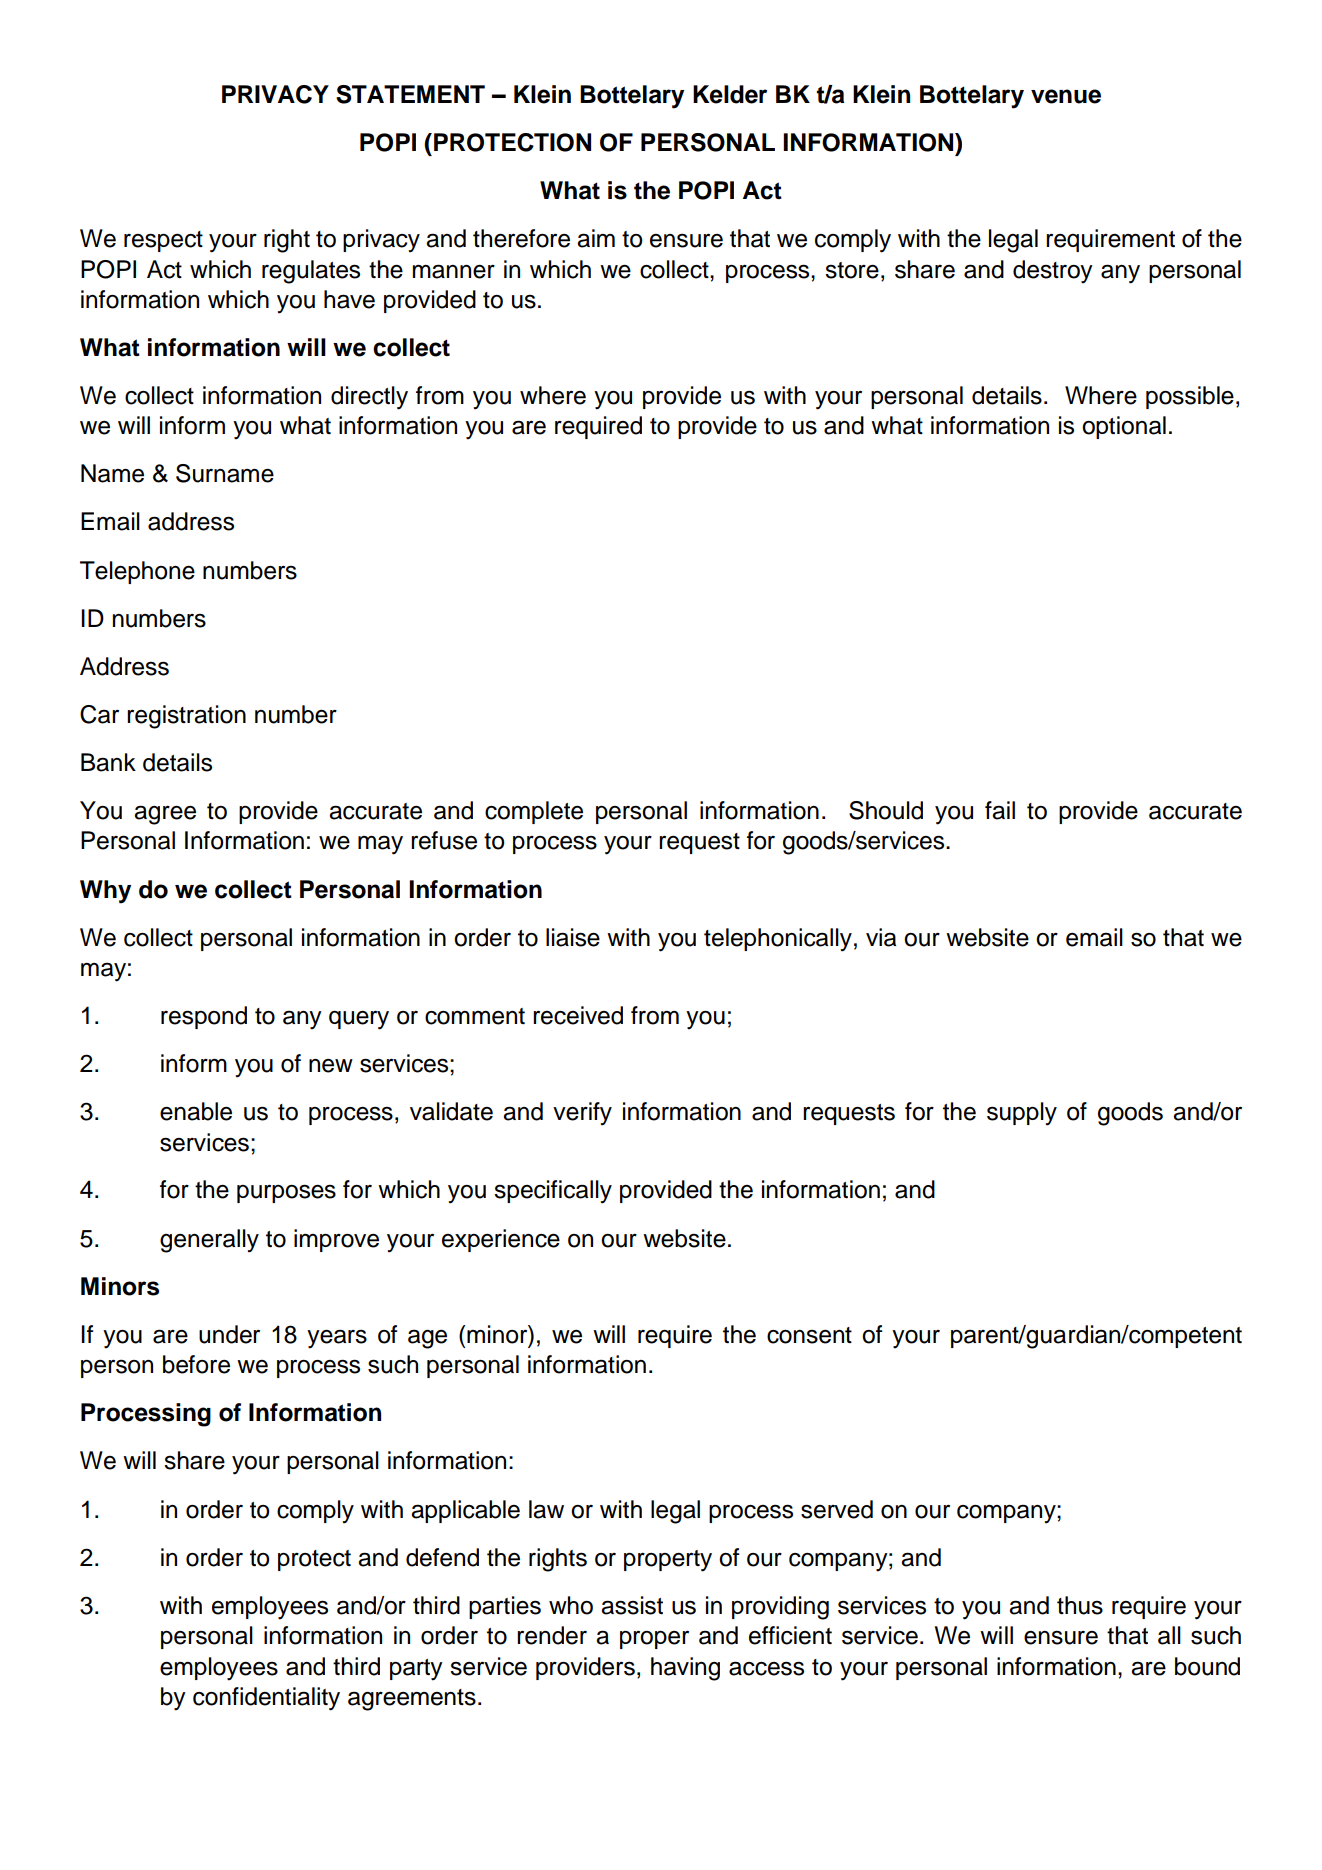 The height and width of the page is (1870, 1322). I want to click on Telephone, so click(137, 572).
